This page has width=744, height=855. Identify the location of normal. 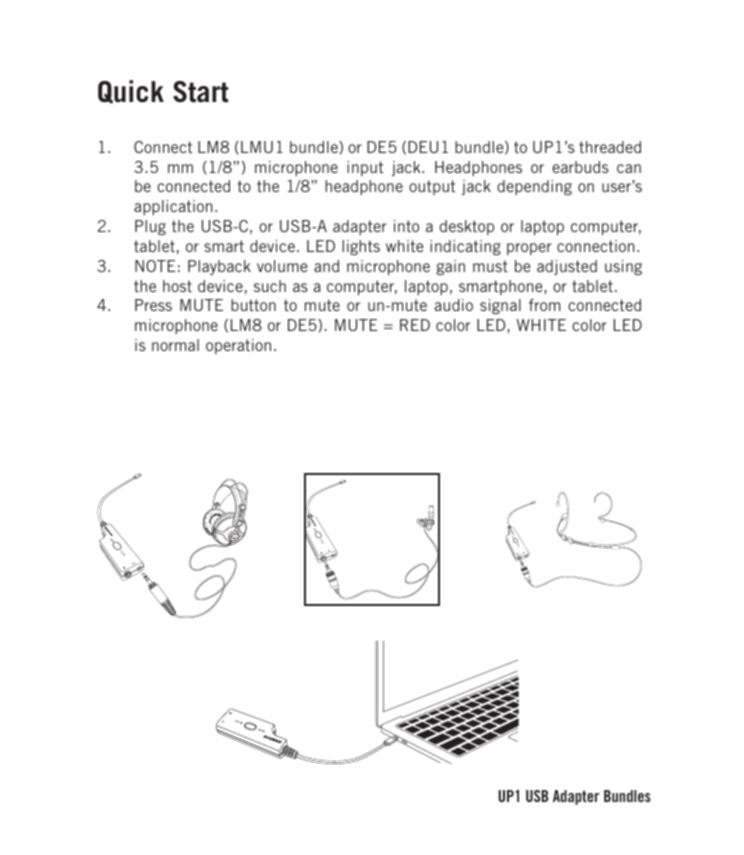
(175, 345).
